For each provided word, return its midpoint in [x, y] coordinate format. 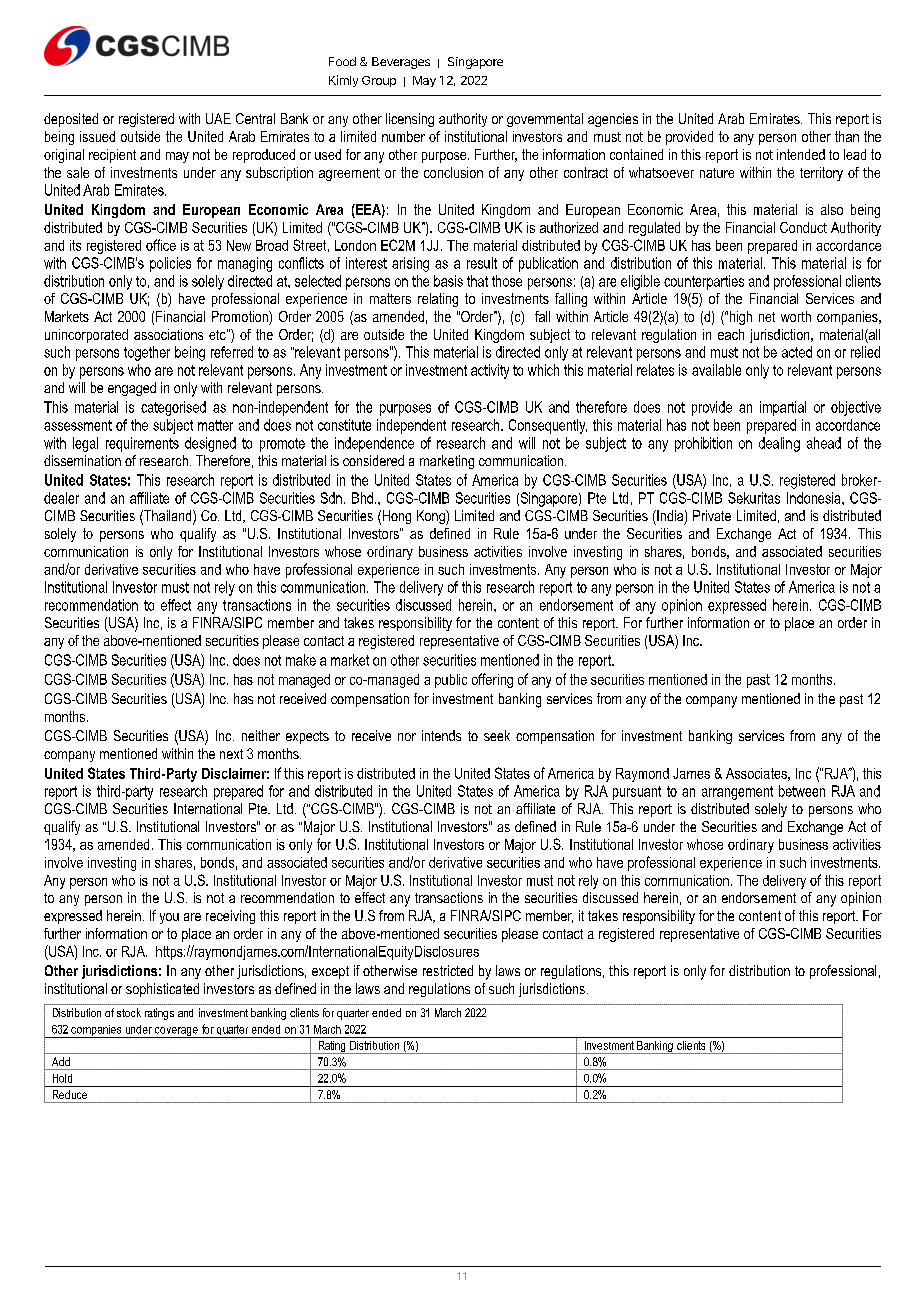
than [847, 136]
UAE [218, 118]
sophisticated [162, 990]
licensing [410, 120]
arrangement [737, 793]
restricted [448, 970]
